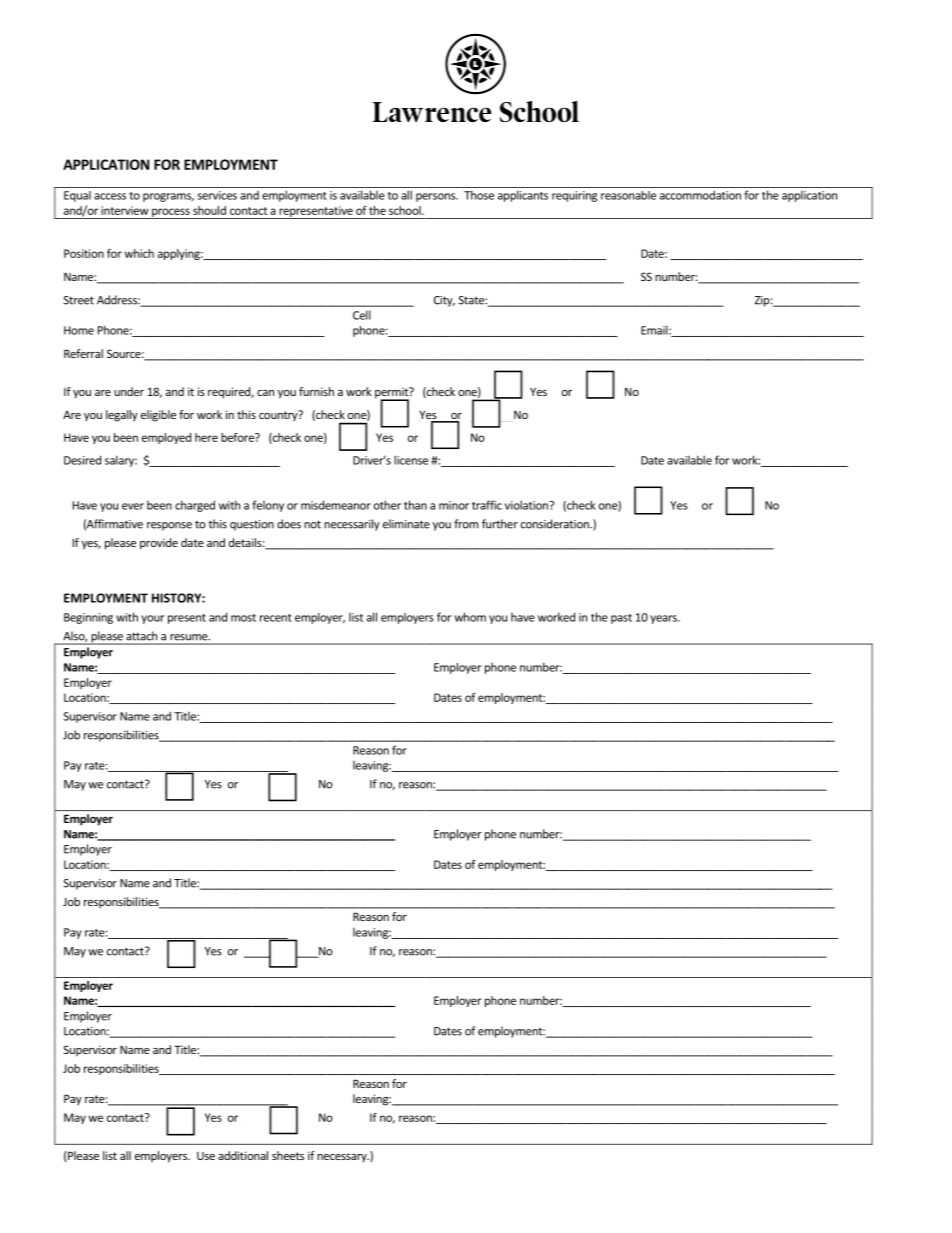 This screenshot has height=1233, width=952. I want to click on response, so click(169, 526).
